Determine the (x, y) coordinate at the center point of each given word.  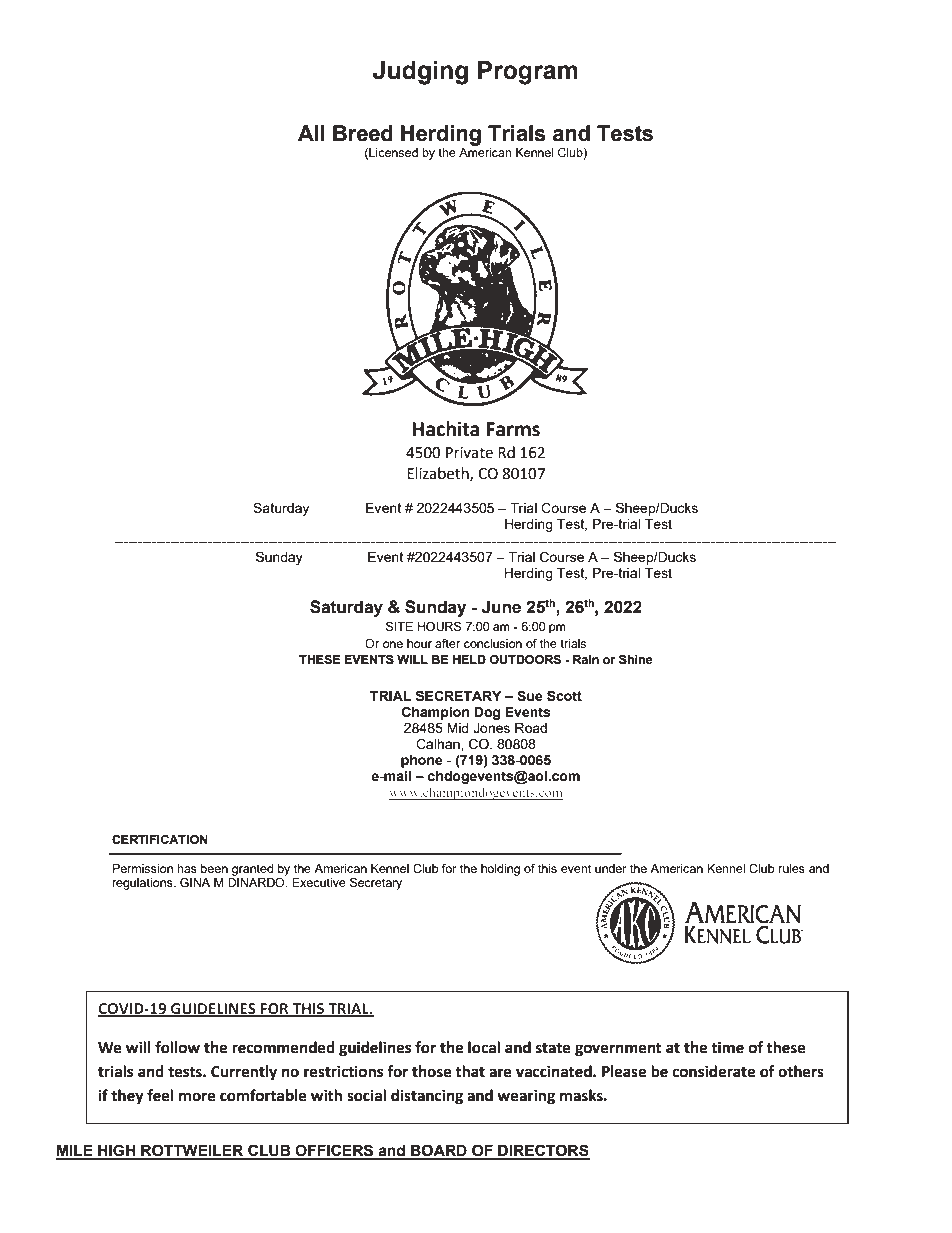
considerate (713, 1071)
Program (528, 73)
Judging (420, 73)
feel (160, 1095)
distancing (427, 1097)
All (311, 133)
